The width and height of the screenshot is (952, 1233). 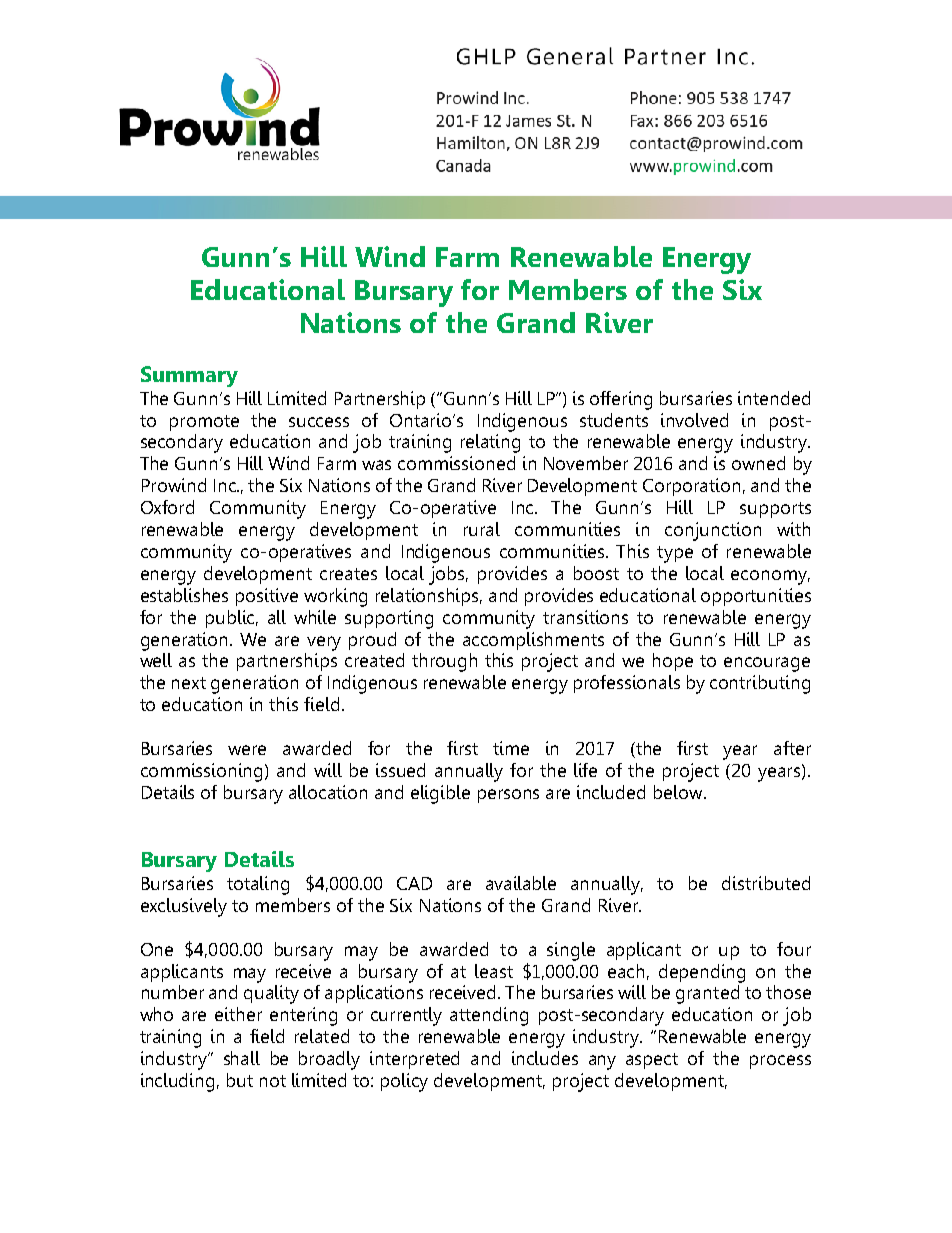 I want to click on totaling, so click(x=258, y=885).
